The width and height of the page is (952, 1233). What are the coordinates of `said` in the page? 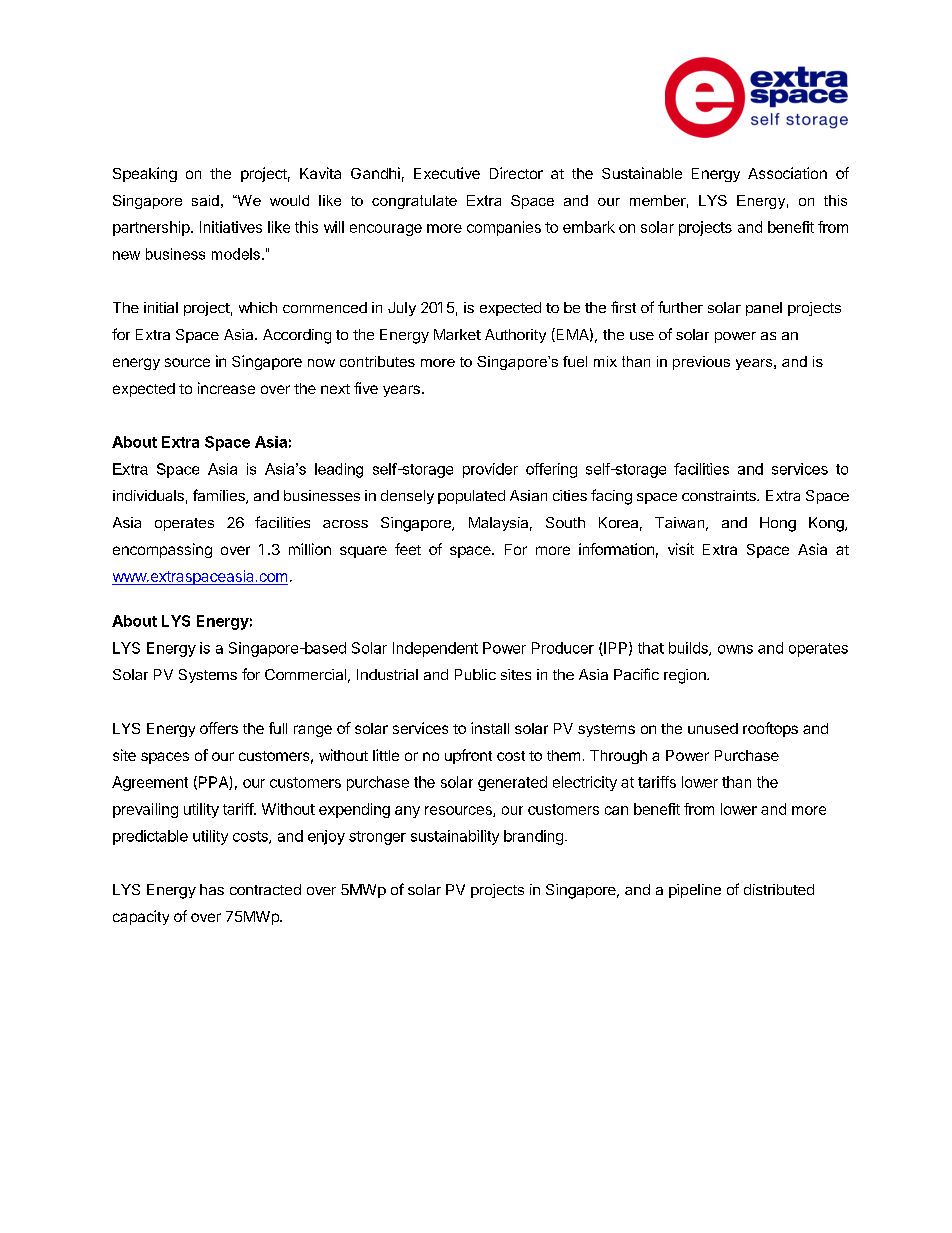 It's located at (205, 200).
